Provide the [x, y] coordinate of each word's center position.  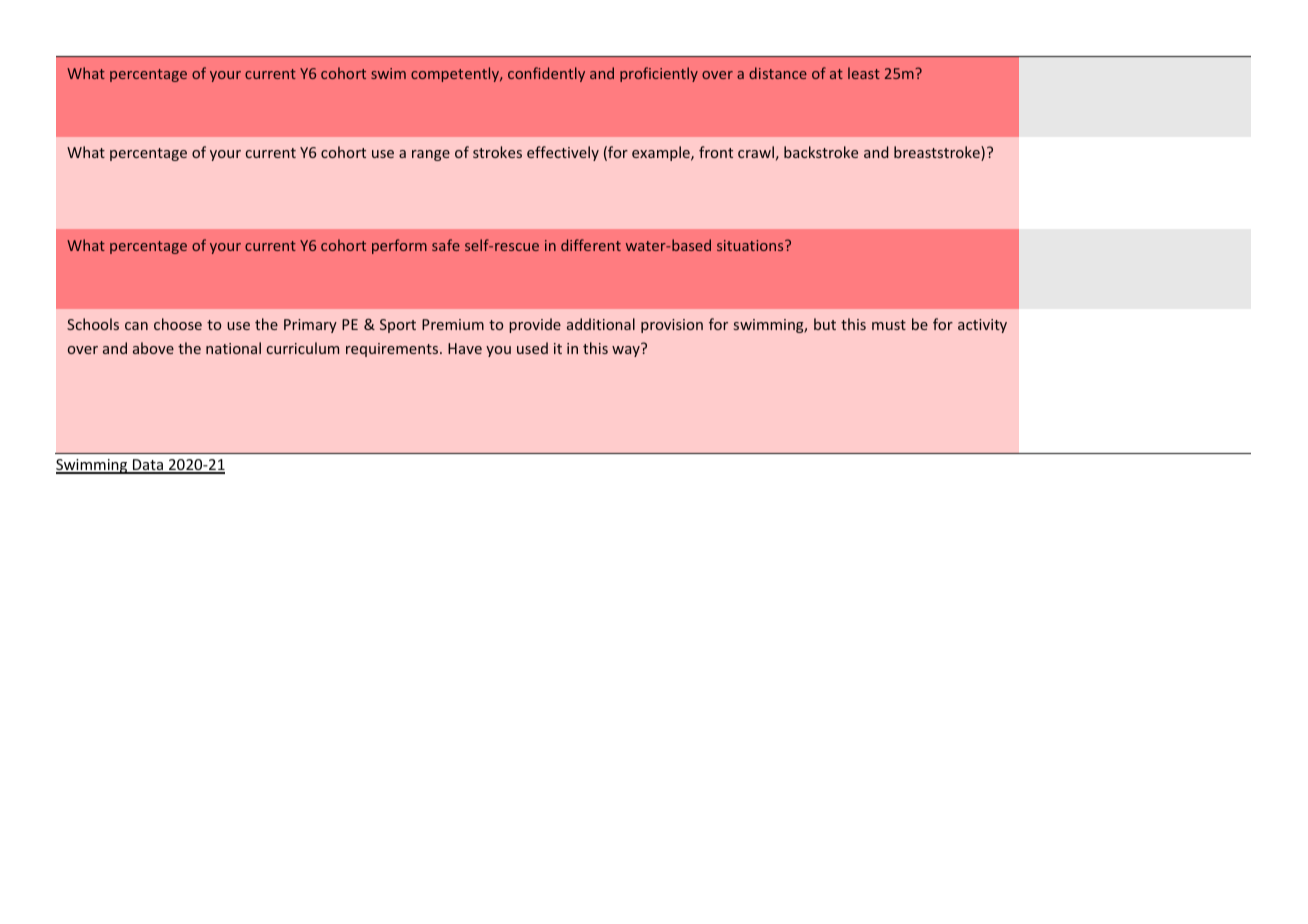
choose [178, 324]
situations [751, 245]
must [889, 325]
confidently [546, 74]
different [591, 245]
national [233, 348]
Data [148, 466]
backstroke [821, 152]
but [825, 324]
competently [456, 74]
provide [535, 325]
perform [399, 246]
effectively [563, 153]
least [864, 73]
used [532, 348]
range [431, 155]
